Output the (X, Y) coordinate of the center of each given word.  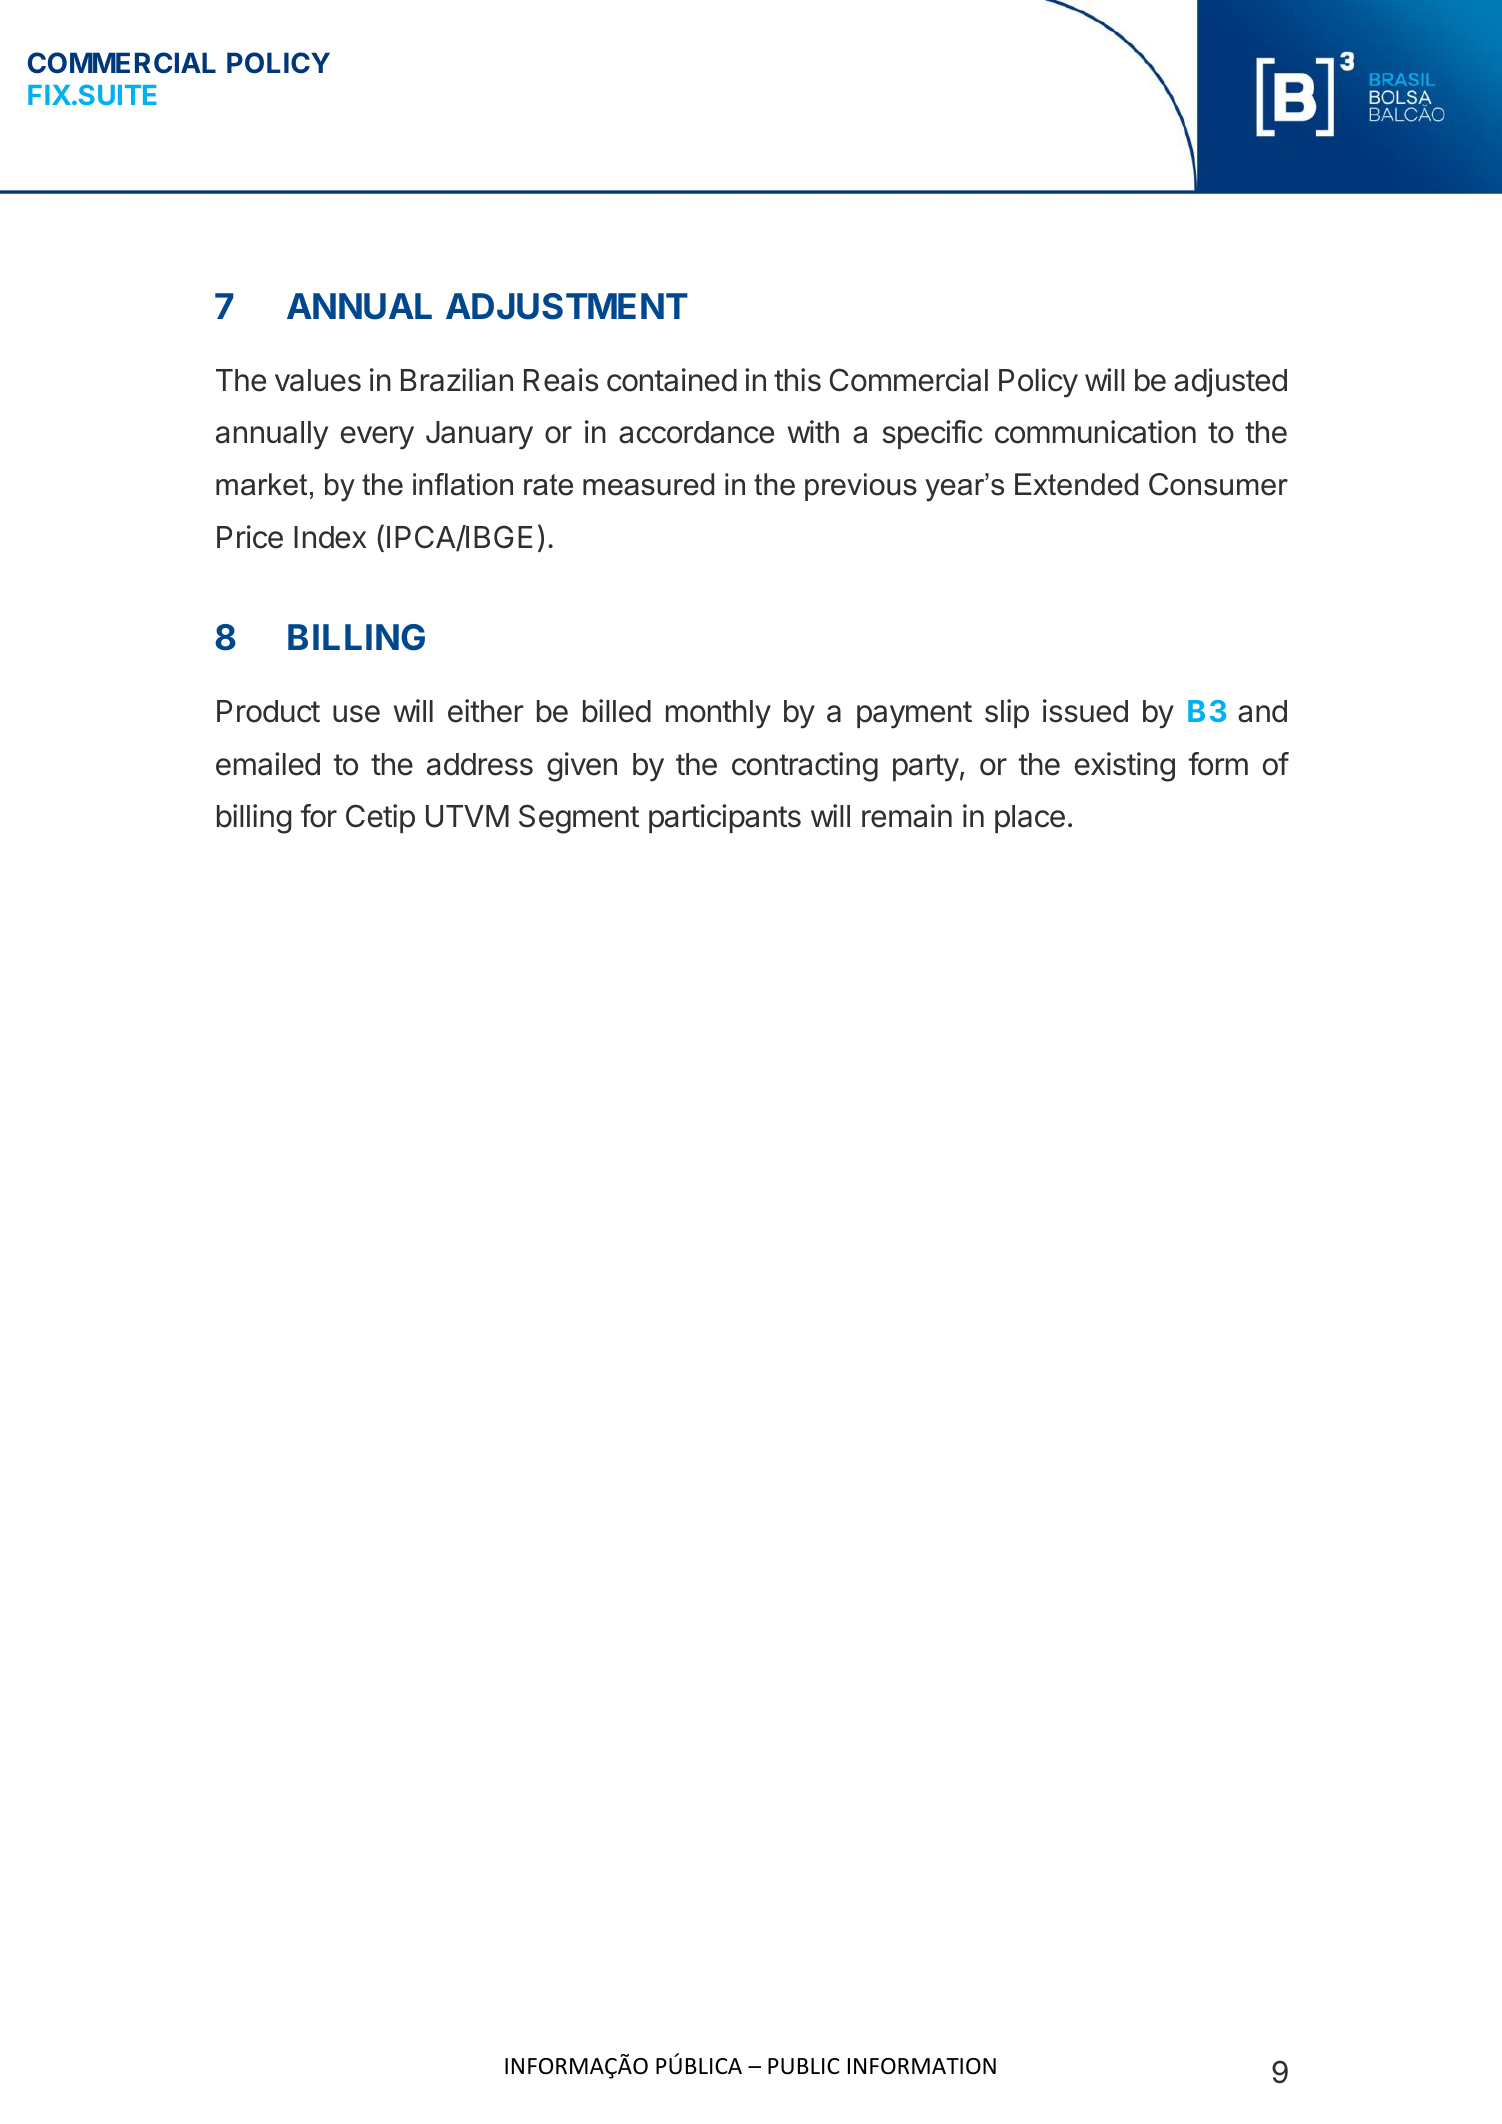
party (926, 768)
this (797, 380)
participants (725, 818)
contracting (805, 767)
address (480, 764)
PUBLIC (803, 2066)
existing (1125, 767)
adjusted (1230, 382)
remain (907, 816)
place (1030, 819)
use (356, 714)
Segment (579, 819)
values (318, 380)
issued (1085, 711)
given (582, 767)
